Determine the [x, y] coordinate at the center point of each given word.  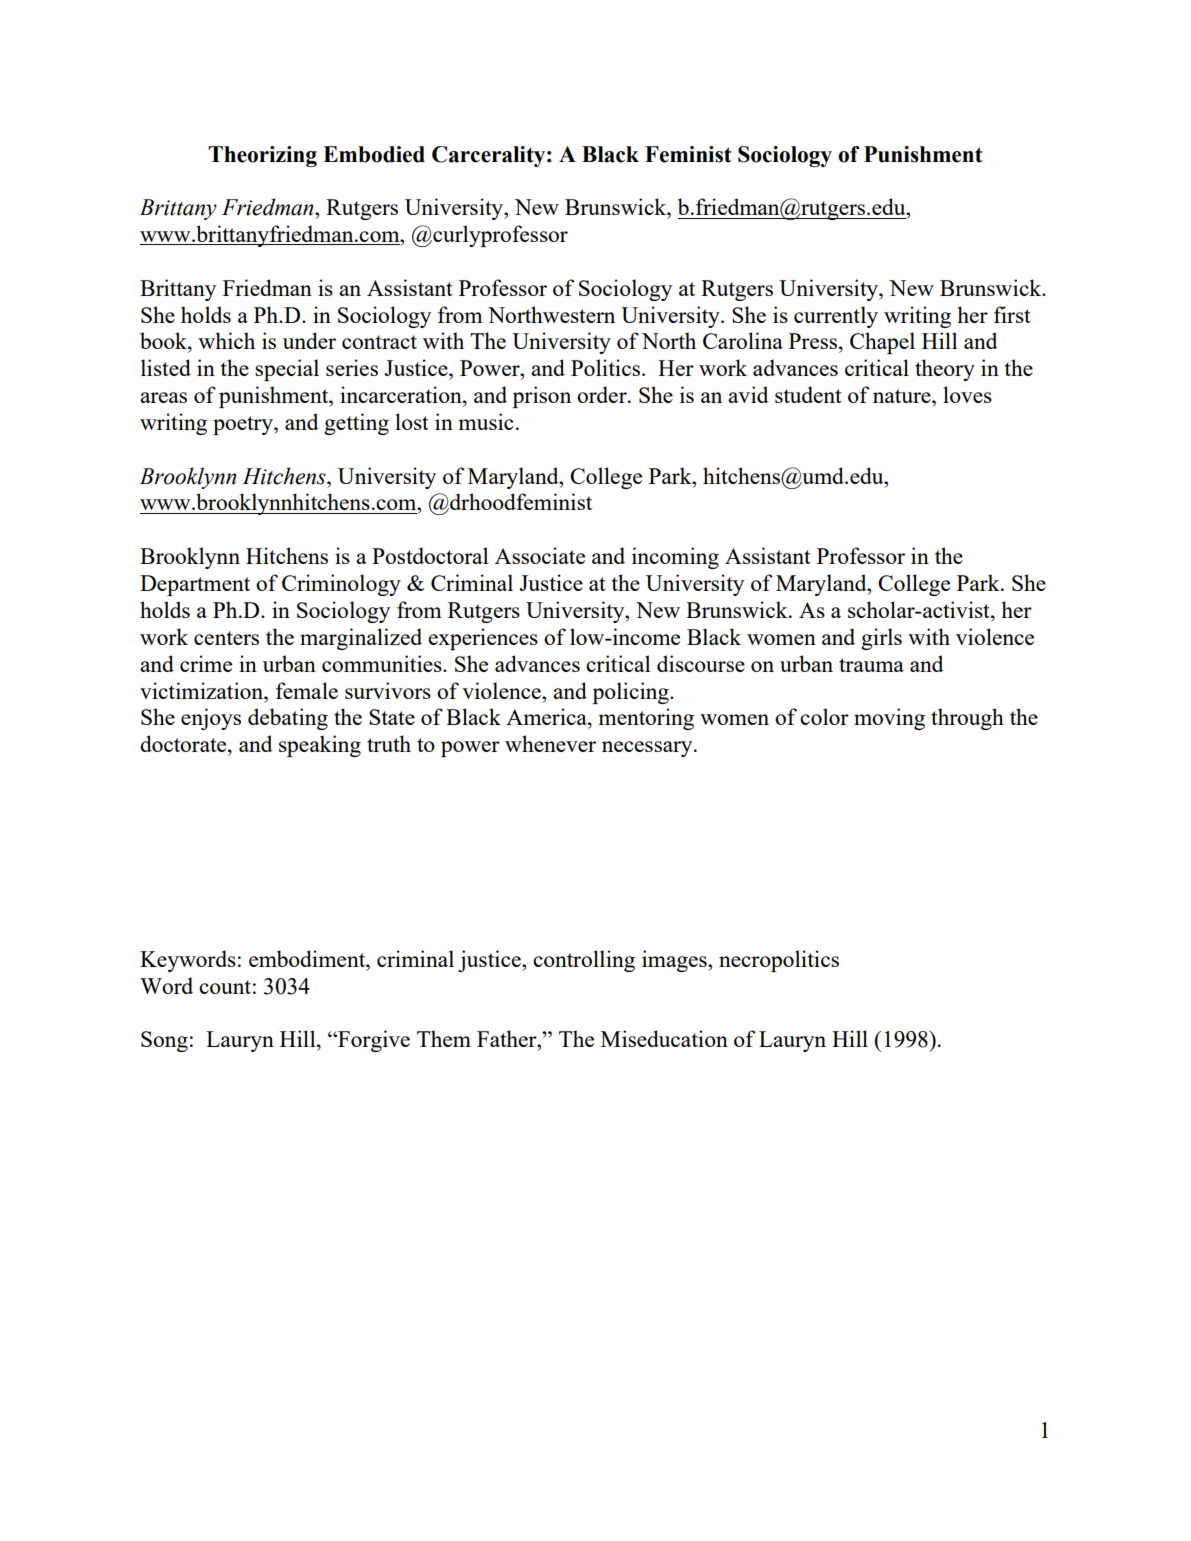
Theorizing [262, 156]
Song [164, 1041]
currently [836, 317]
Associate [540, 555]
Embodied [374, 154]
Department [195, 585]
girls [881, 639]
